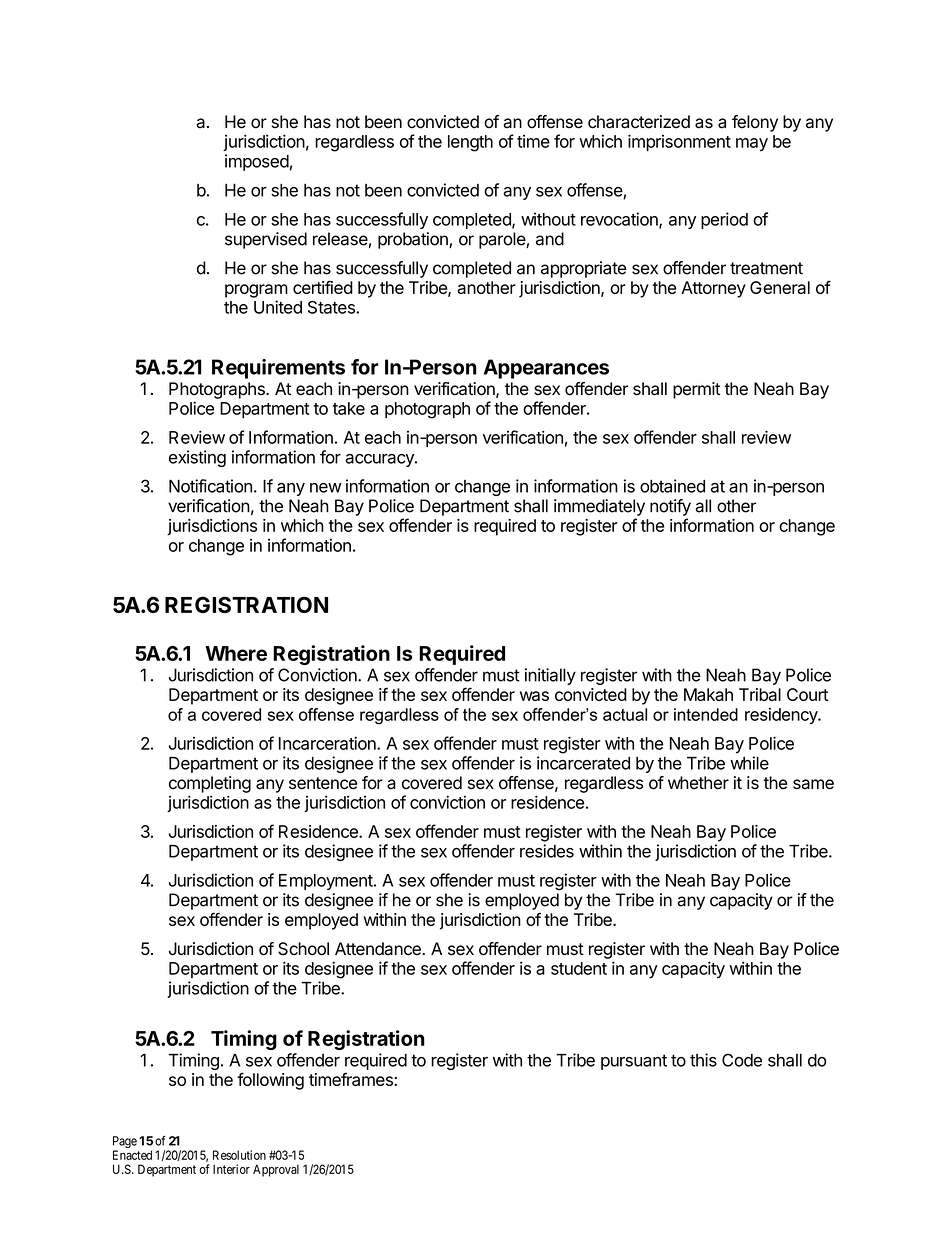 This screenshot has height=1233, width=952. What do you see at coordinates (534, 696) in the screenshot?
I see `was` at bounding box center [534, 696].
